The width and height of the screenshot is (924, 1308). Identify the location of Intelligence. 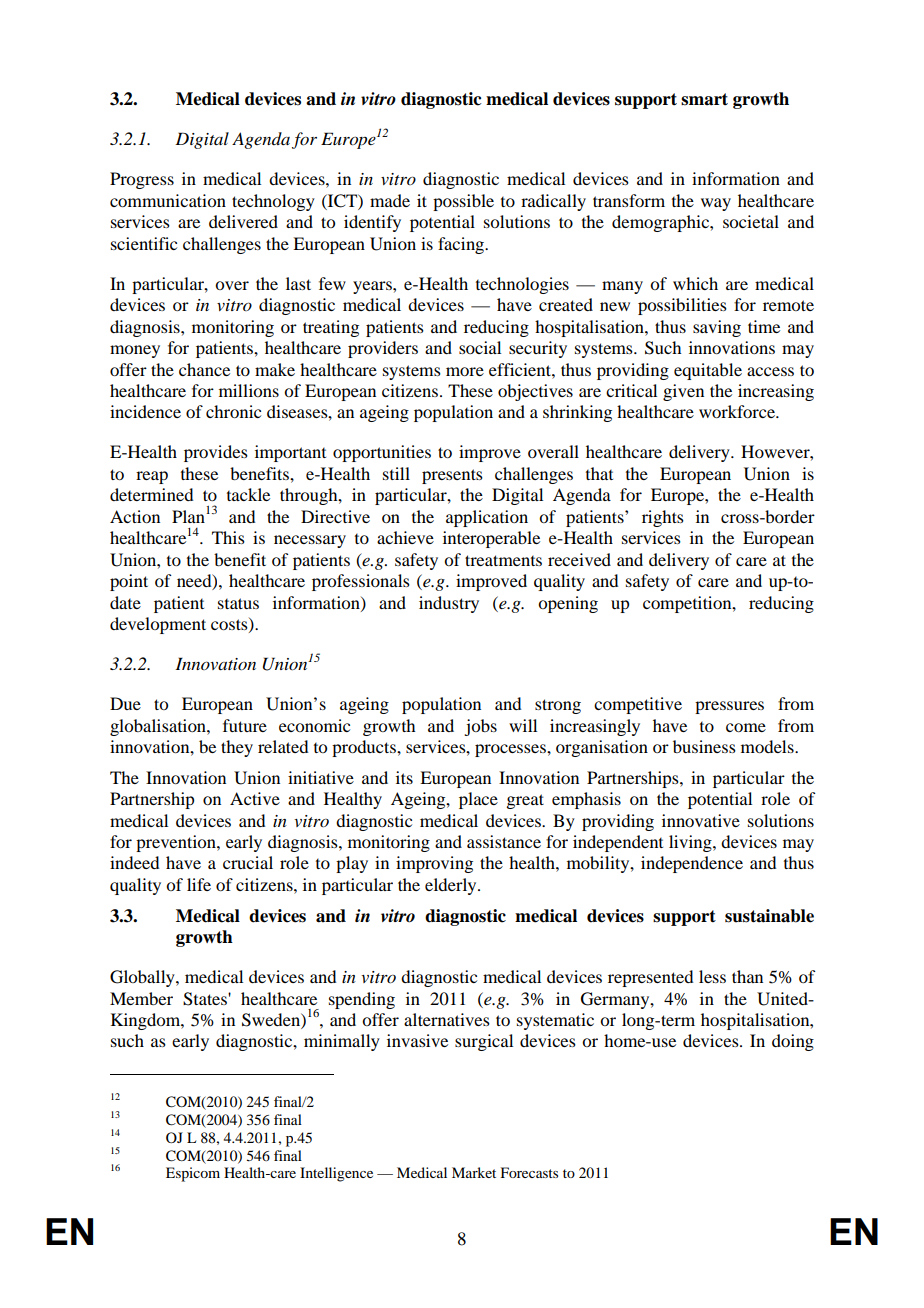
(336, 1174).
